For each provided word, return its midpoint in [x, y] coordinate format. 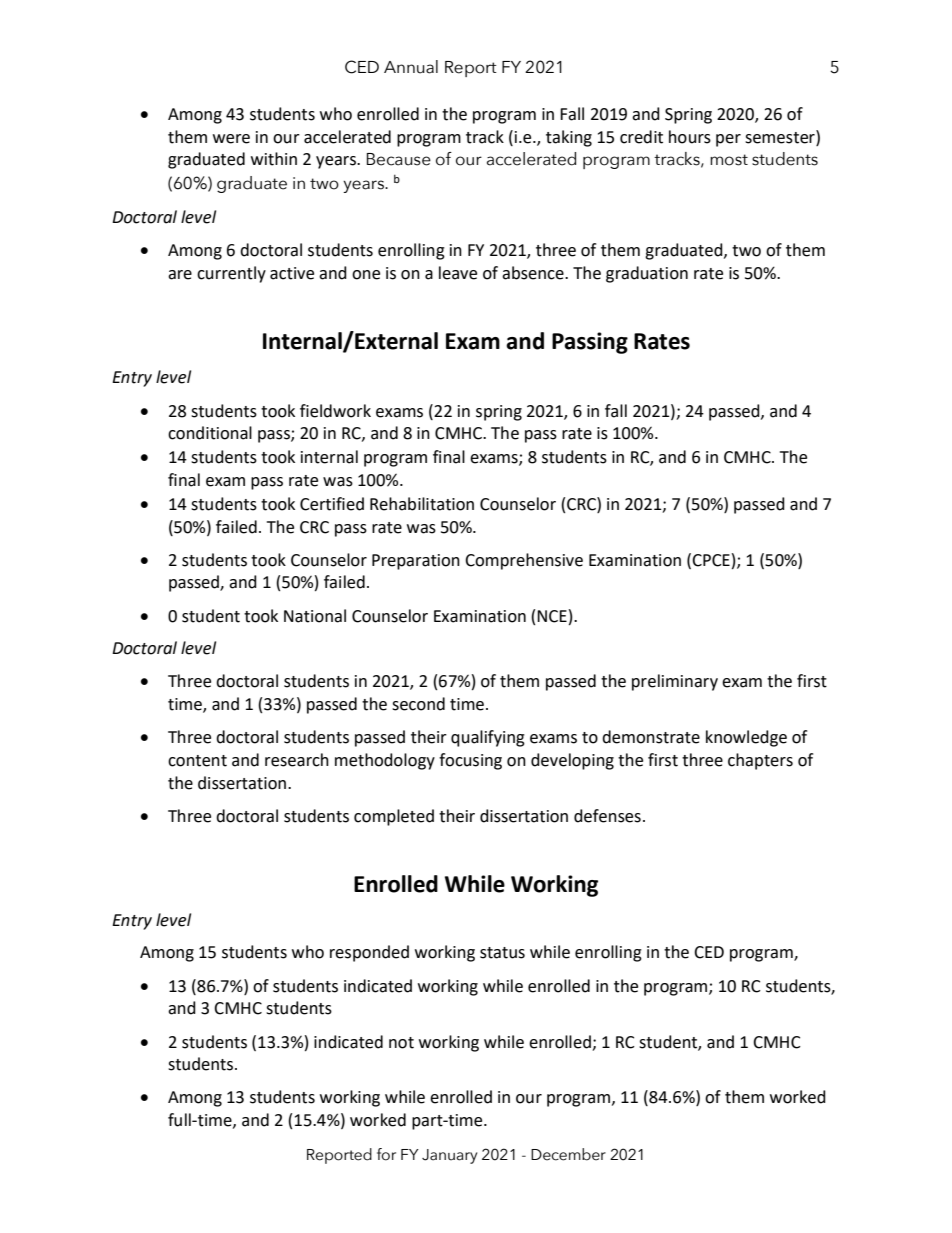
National [315, 616]
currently [231, 274]
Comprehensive [524, 561]
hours [690, 137]
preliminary [675, 682]
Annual [411, 67]
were [231, 139]
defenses [607, 816]
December [568, 1154]
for [386, 1154]
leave [458, 273]
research [297, 760]
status [502, 953]
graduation [647, 274]
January [449, 1156]
